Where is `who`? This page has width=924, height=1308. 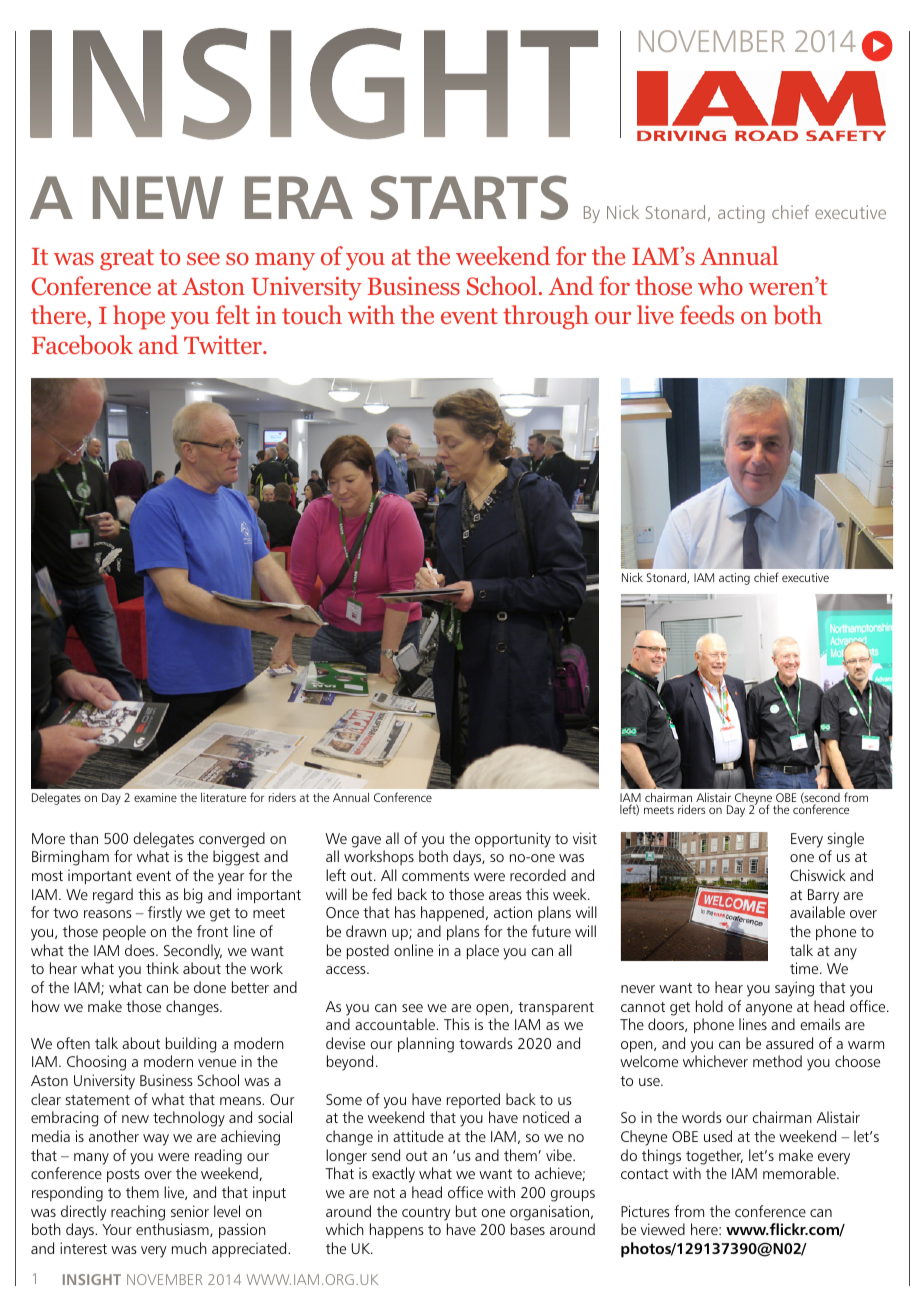
who is located at coordinates (720, 286).
